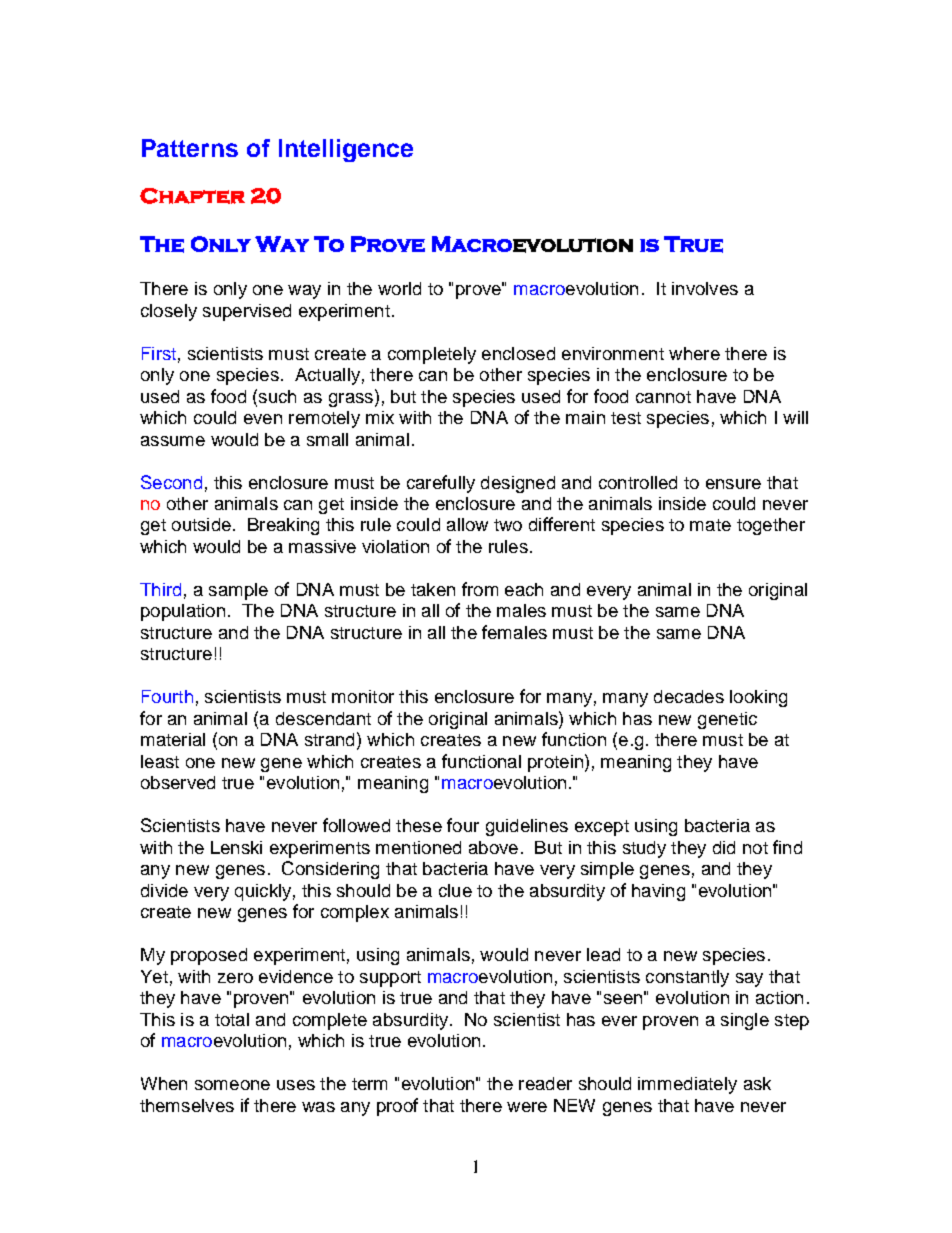 The width and height of the image is (952, 1233). What do you see at coordinates (192, 196) in the image?
I see `Chapter` at bounding box center [192, 196].
